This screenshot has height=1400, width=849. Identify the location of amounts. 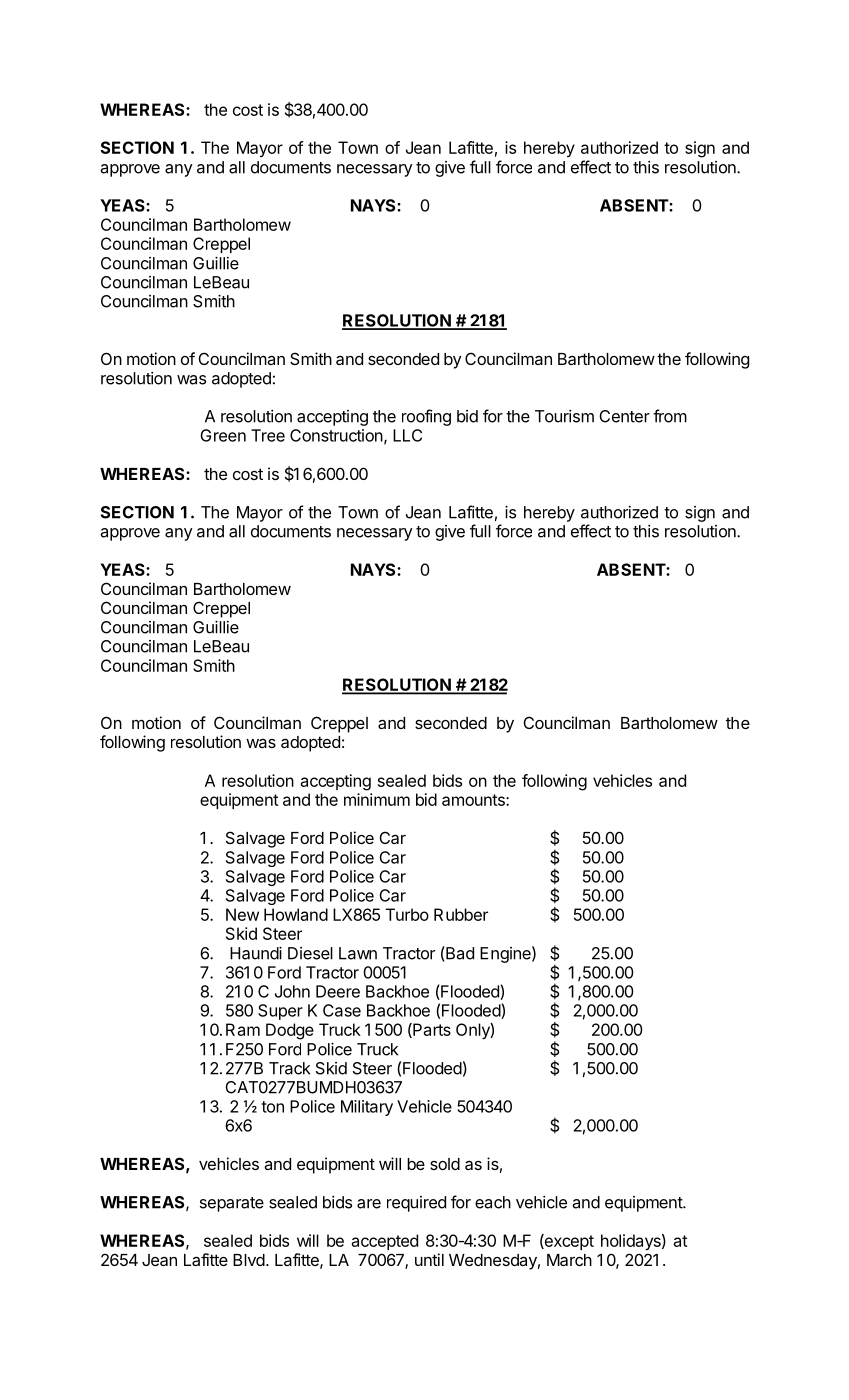
(474, 800).
